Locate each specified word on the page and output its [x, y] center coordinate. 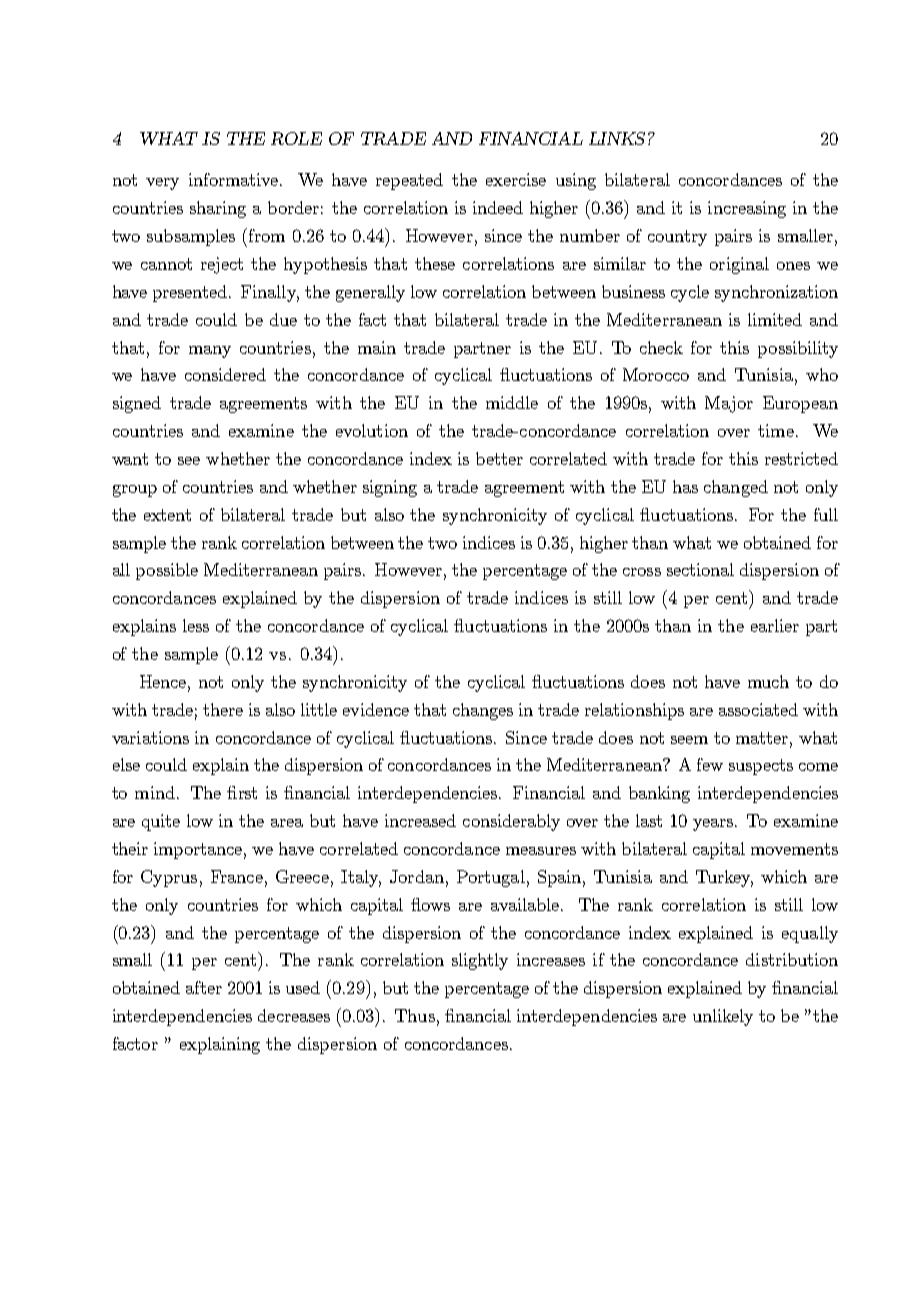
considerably [511, 822]
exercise [516, 179]
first [242, 792]
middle [512, 402]
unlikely [723, 1017]
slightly [480, 961]
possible [167, 571]
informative [235, 179]
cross [642, 572]
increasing [747, 209]
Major [729, 404]
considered [225, 374]
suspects [761, 767]
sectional [700, 569]
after [204, 987]
